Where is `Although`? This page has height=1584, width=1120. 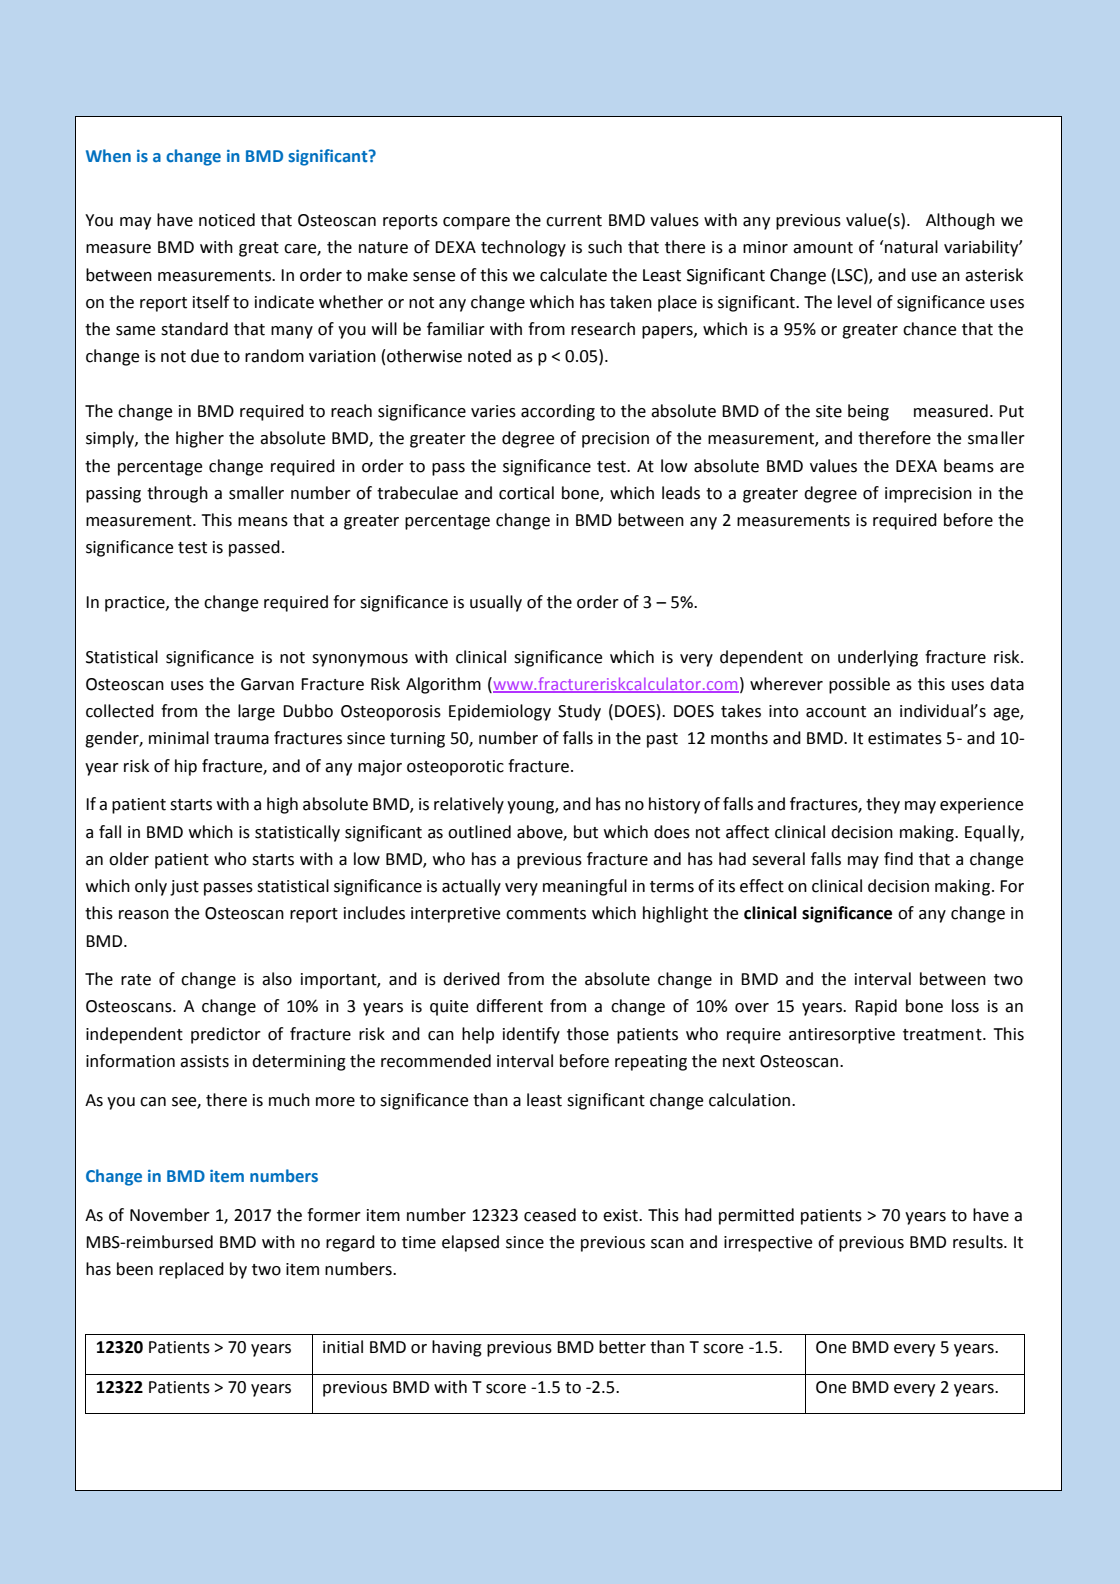 Although is located at coordinates (960, 221).
